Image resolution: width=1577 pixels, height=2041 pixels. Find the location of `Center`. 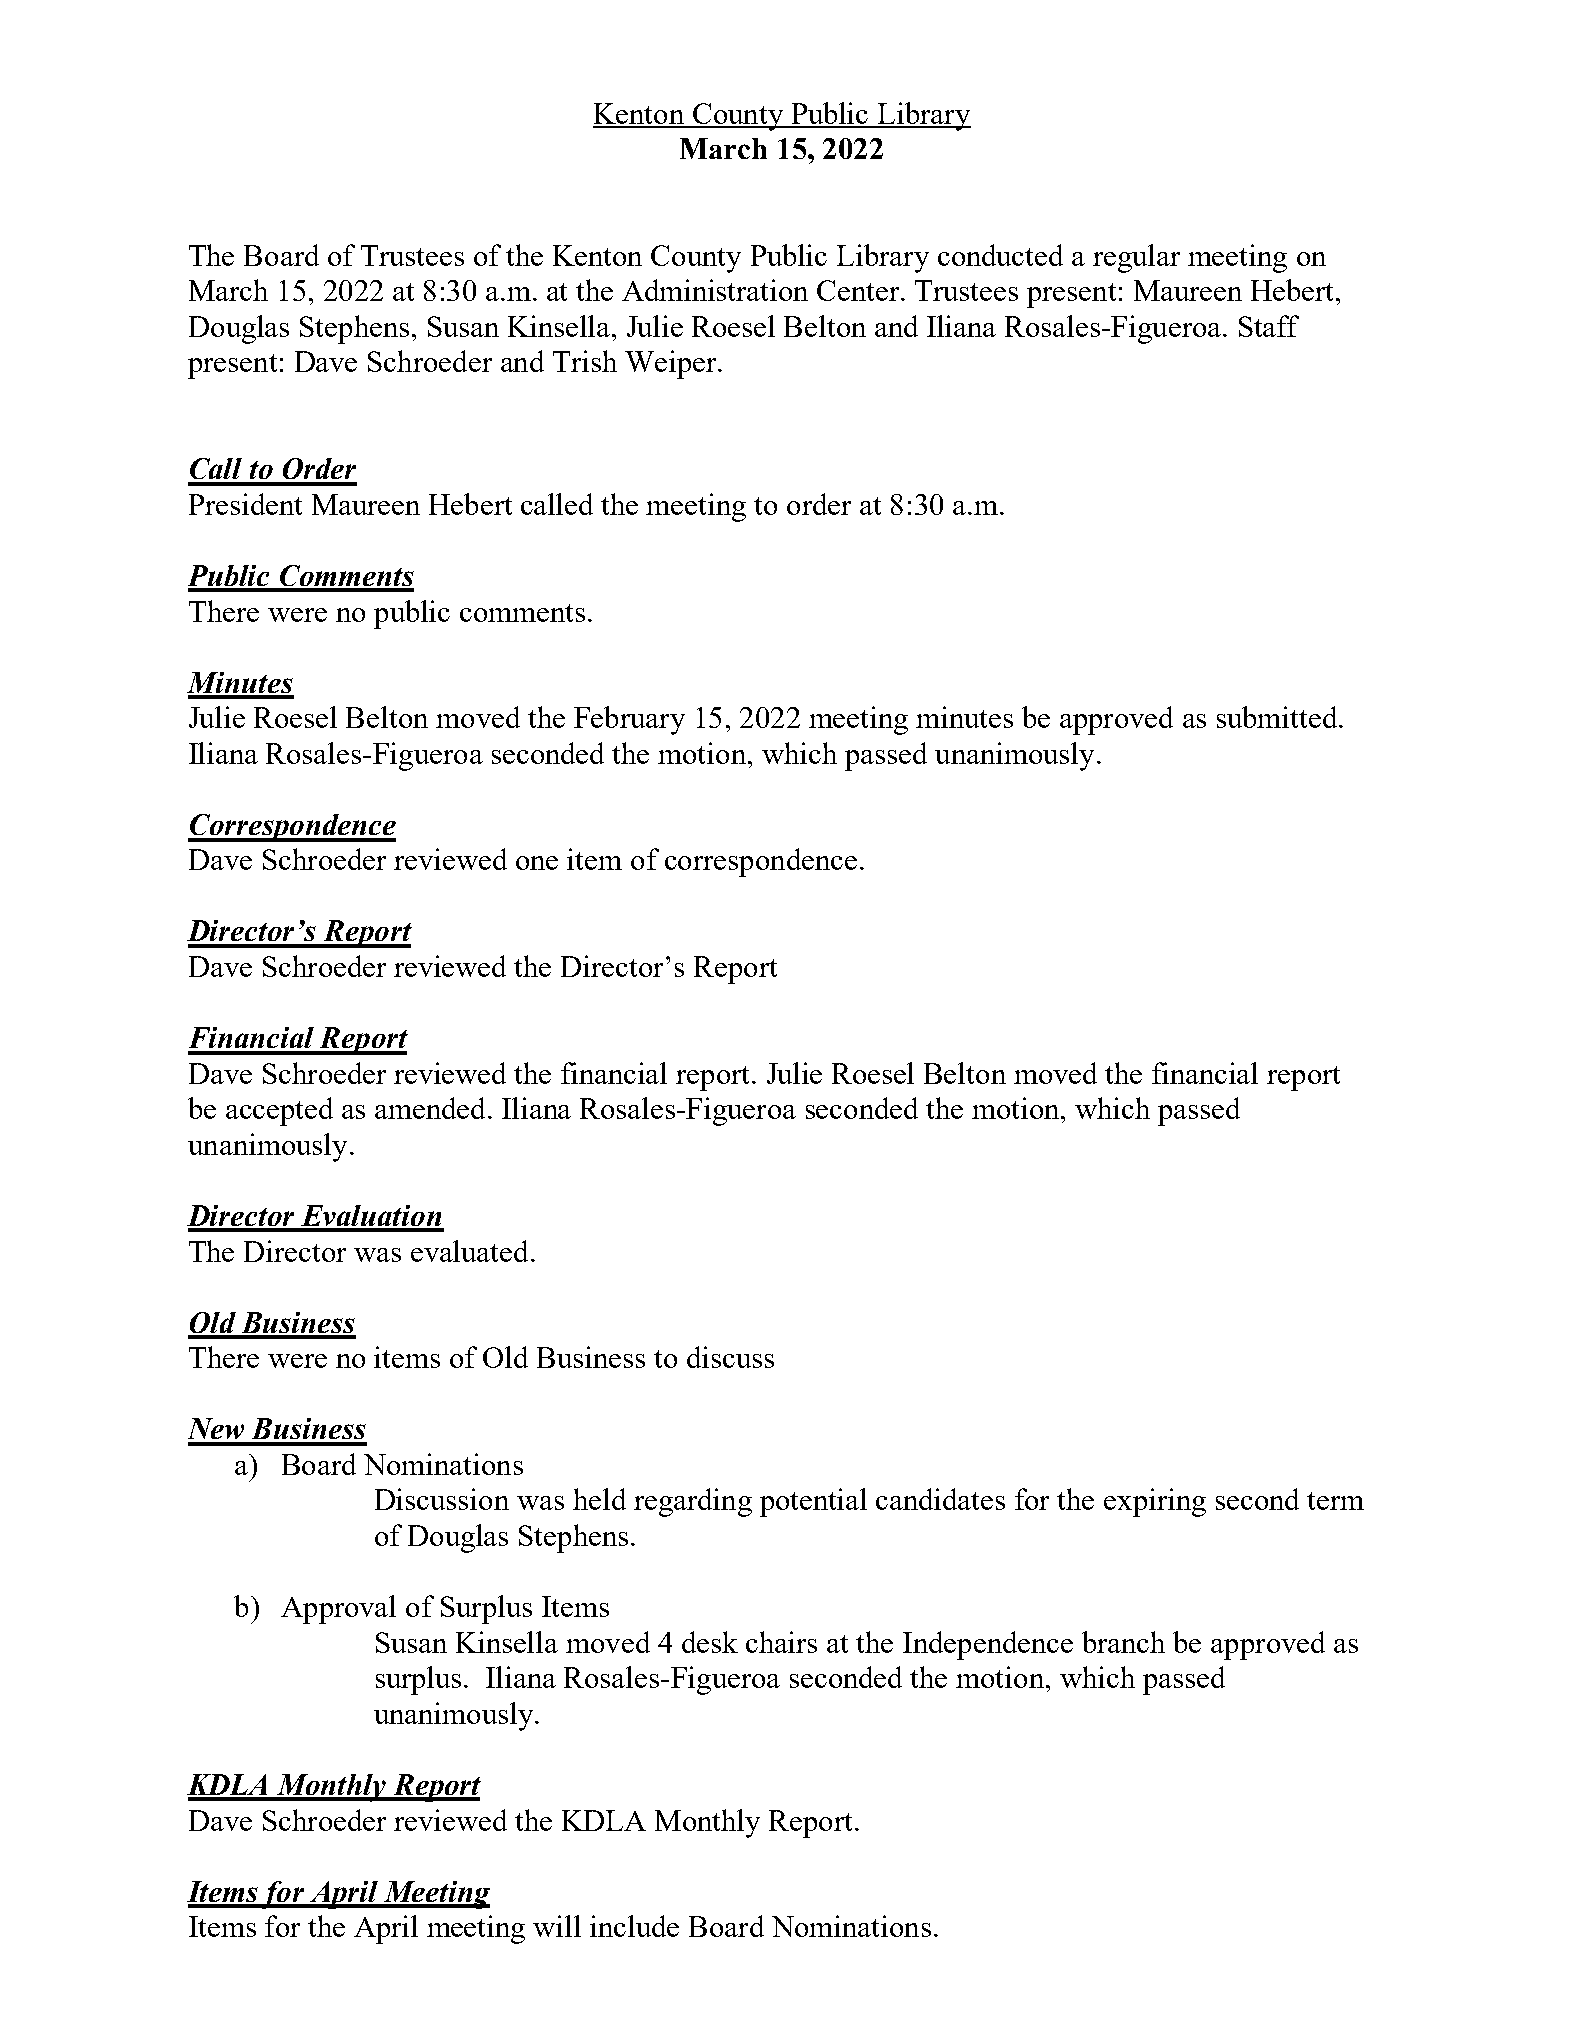

Center is located at coordinates (859, 290).
